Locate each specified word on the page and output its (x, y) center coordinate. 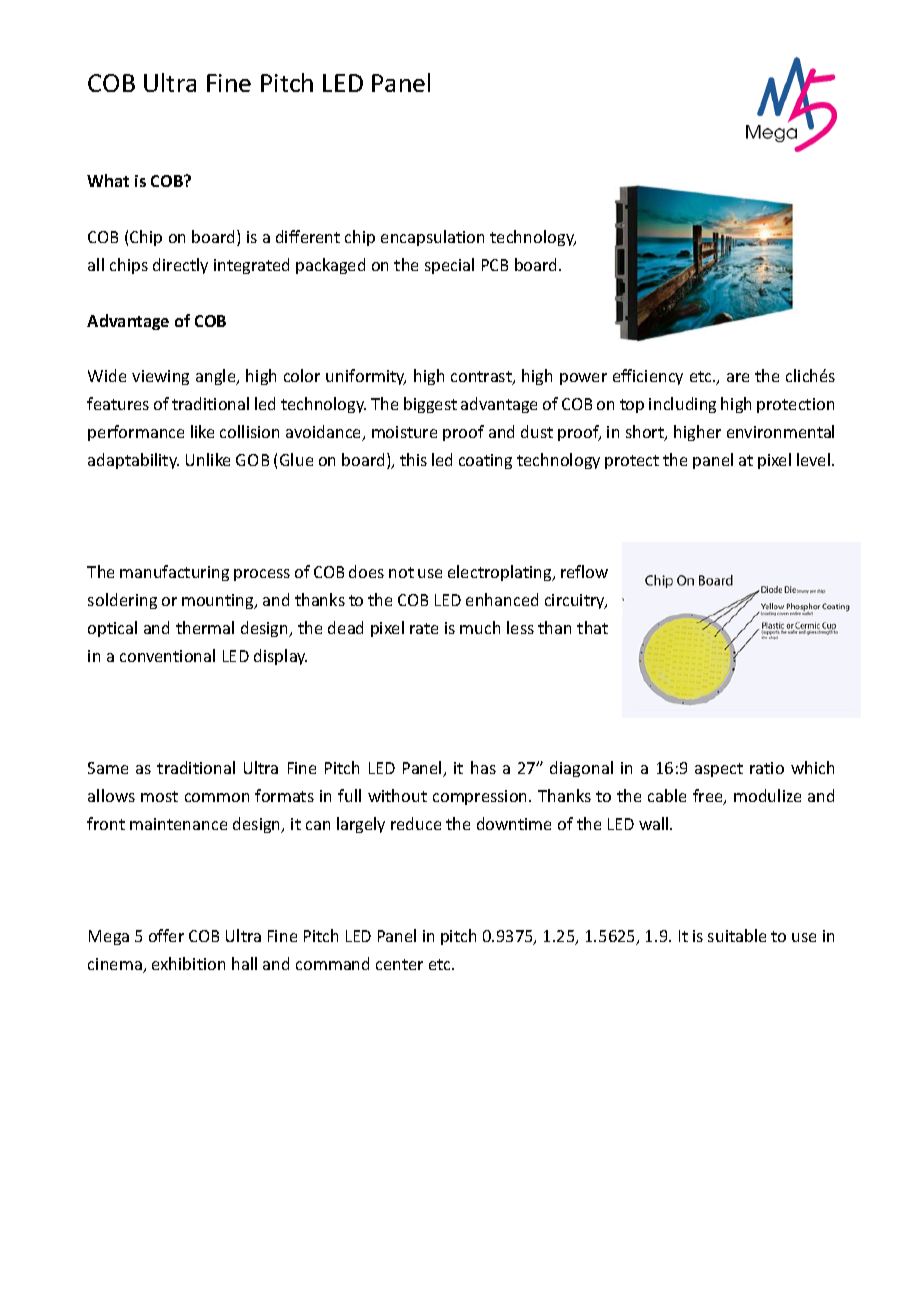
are (738, 377)
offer (166, 935)
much (480, 627)
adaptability (133, 461)
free (709, 797)
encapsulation (432, 238)
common (217, 797)
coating (485, 461)
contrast (482, 378)
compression (481, 797)
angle (217, 377)
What (108, 180)
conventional (167, 655)
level (813, 459)
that (592, 627)
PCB (495, 265)
